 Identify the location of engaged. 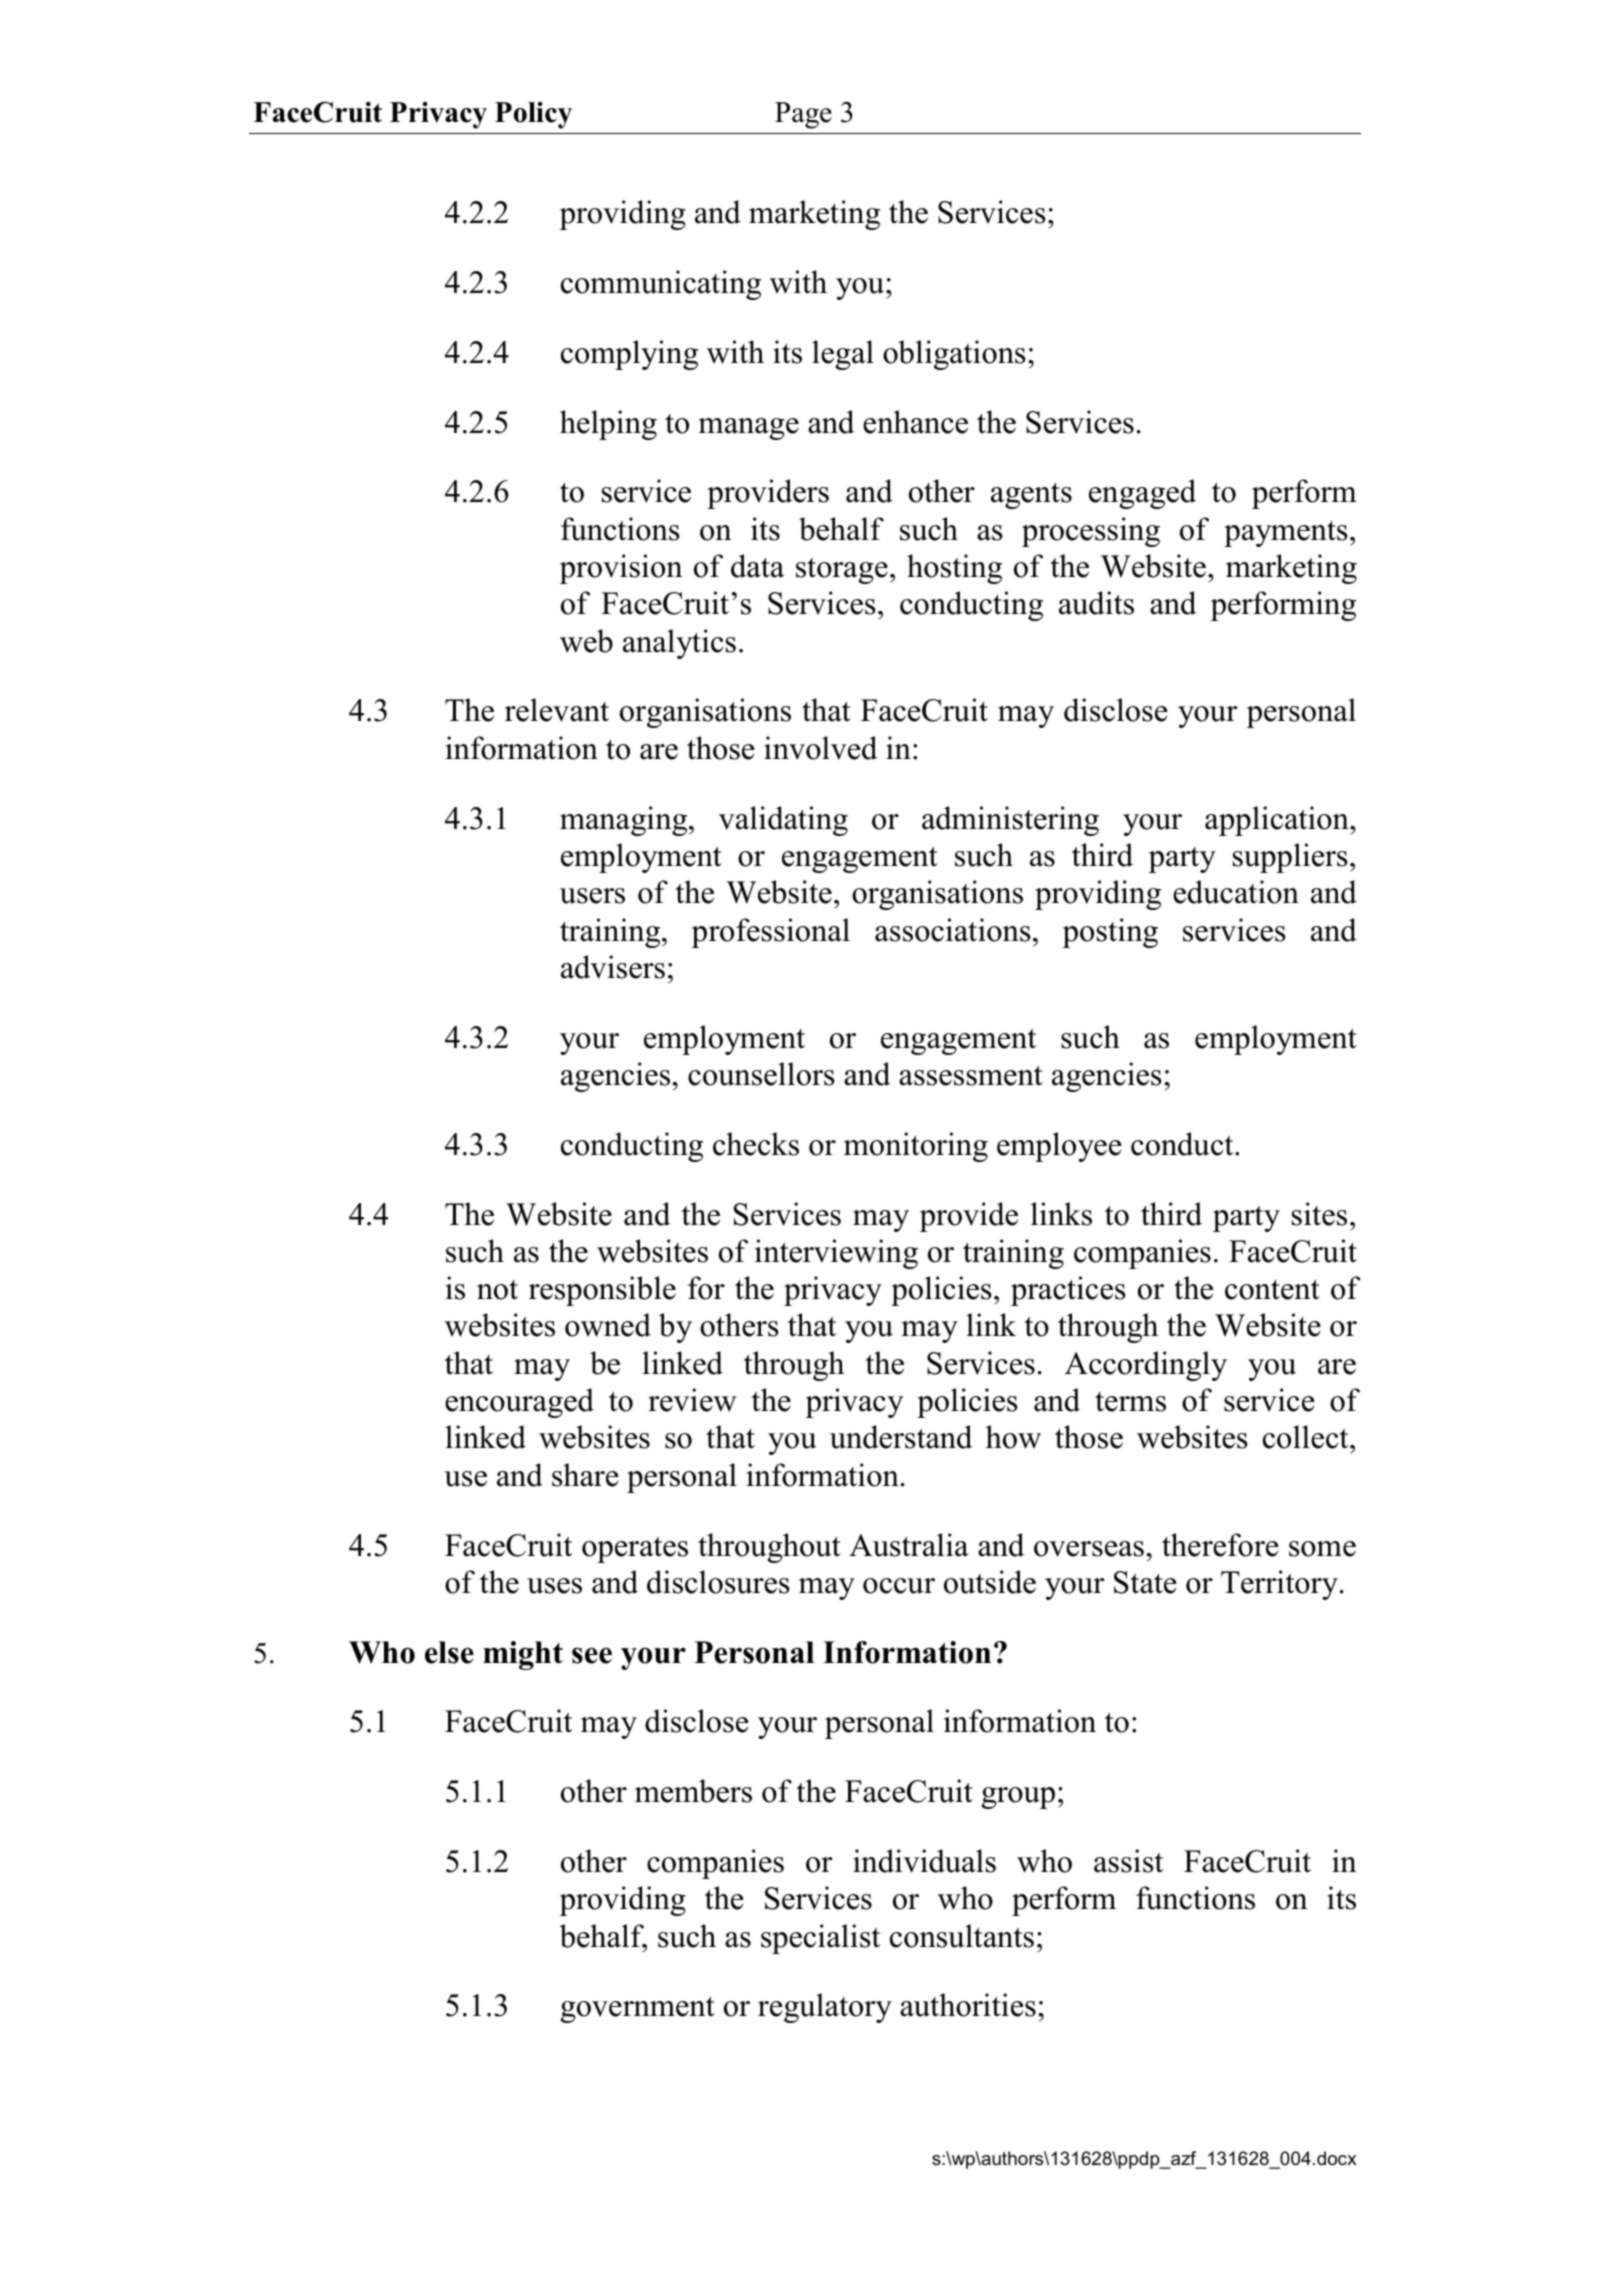
(1142, 494).
